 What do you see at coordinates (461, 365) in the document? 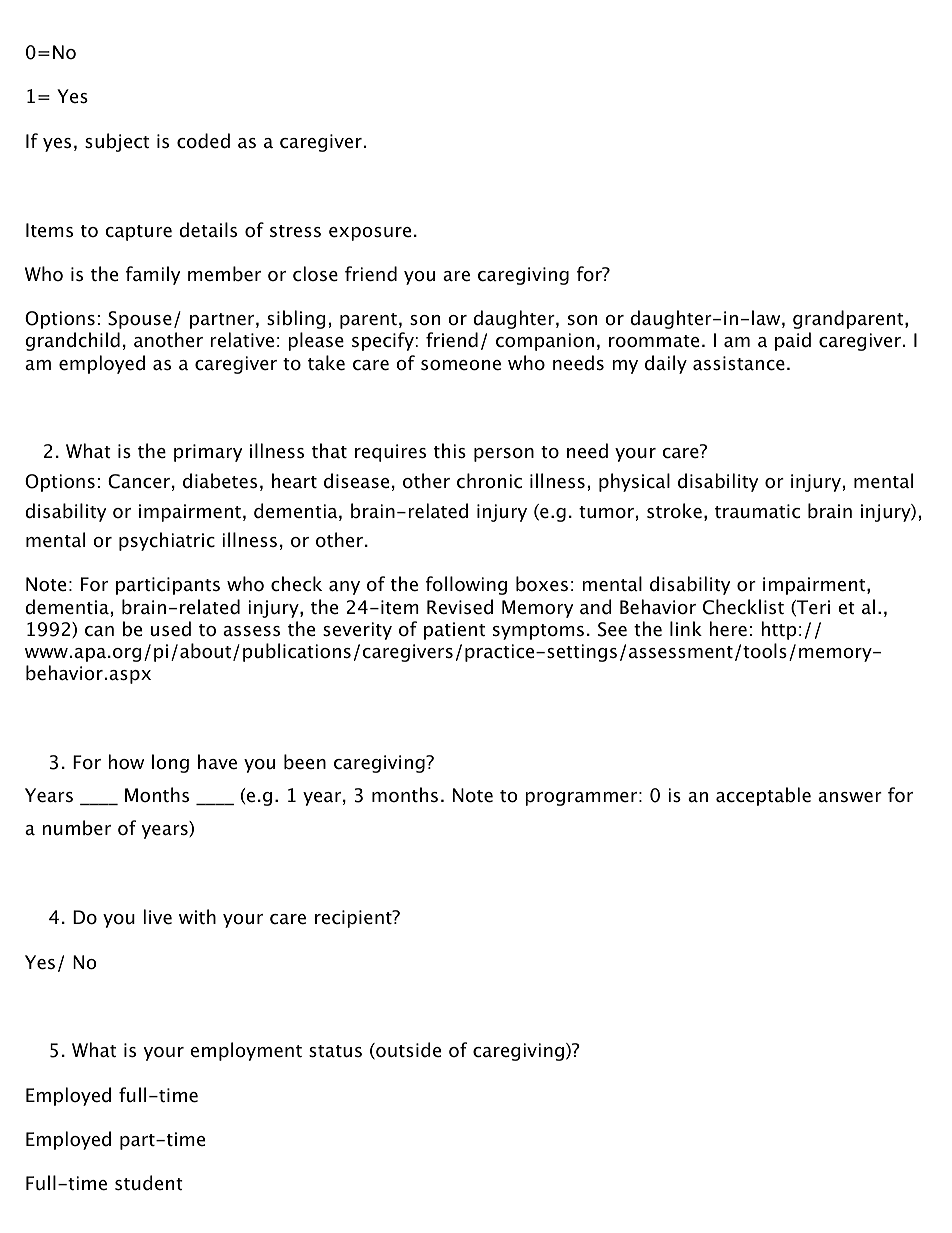
I see `someone` at bounding box center [461, 365].
